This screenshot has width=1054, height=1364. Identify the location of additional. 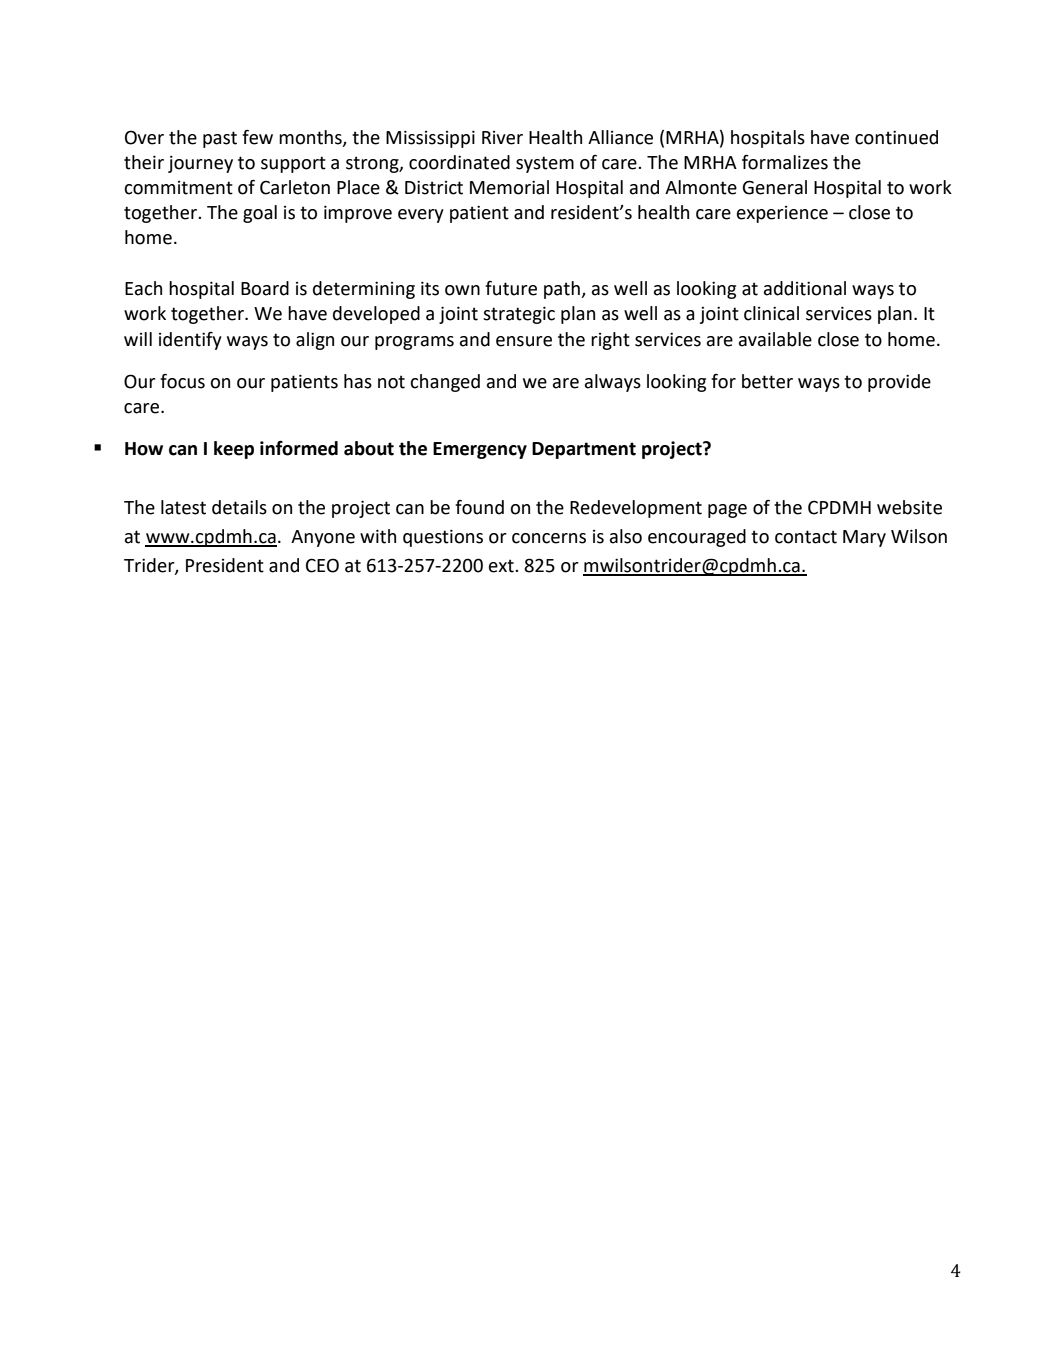
(805, 288).
